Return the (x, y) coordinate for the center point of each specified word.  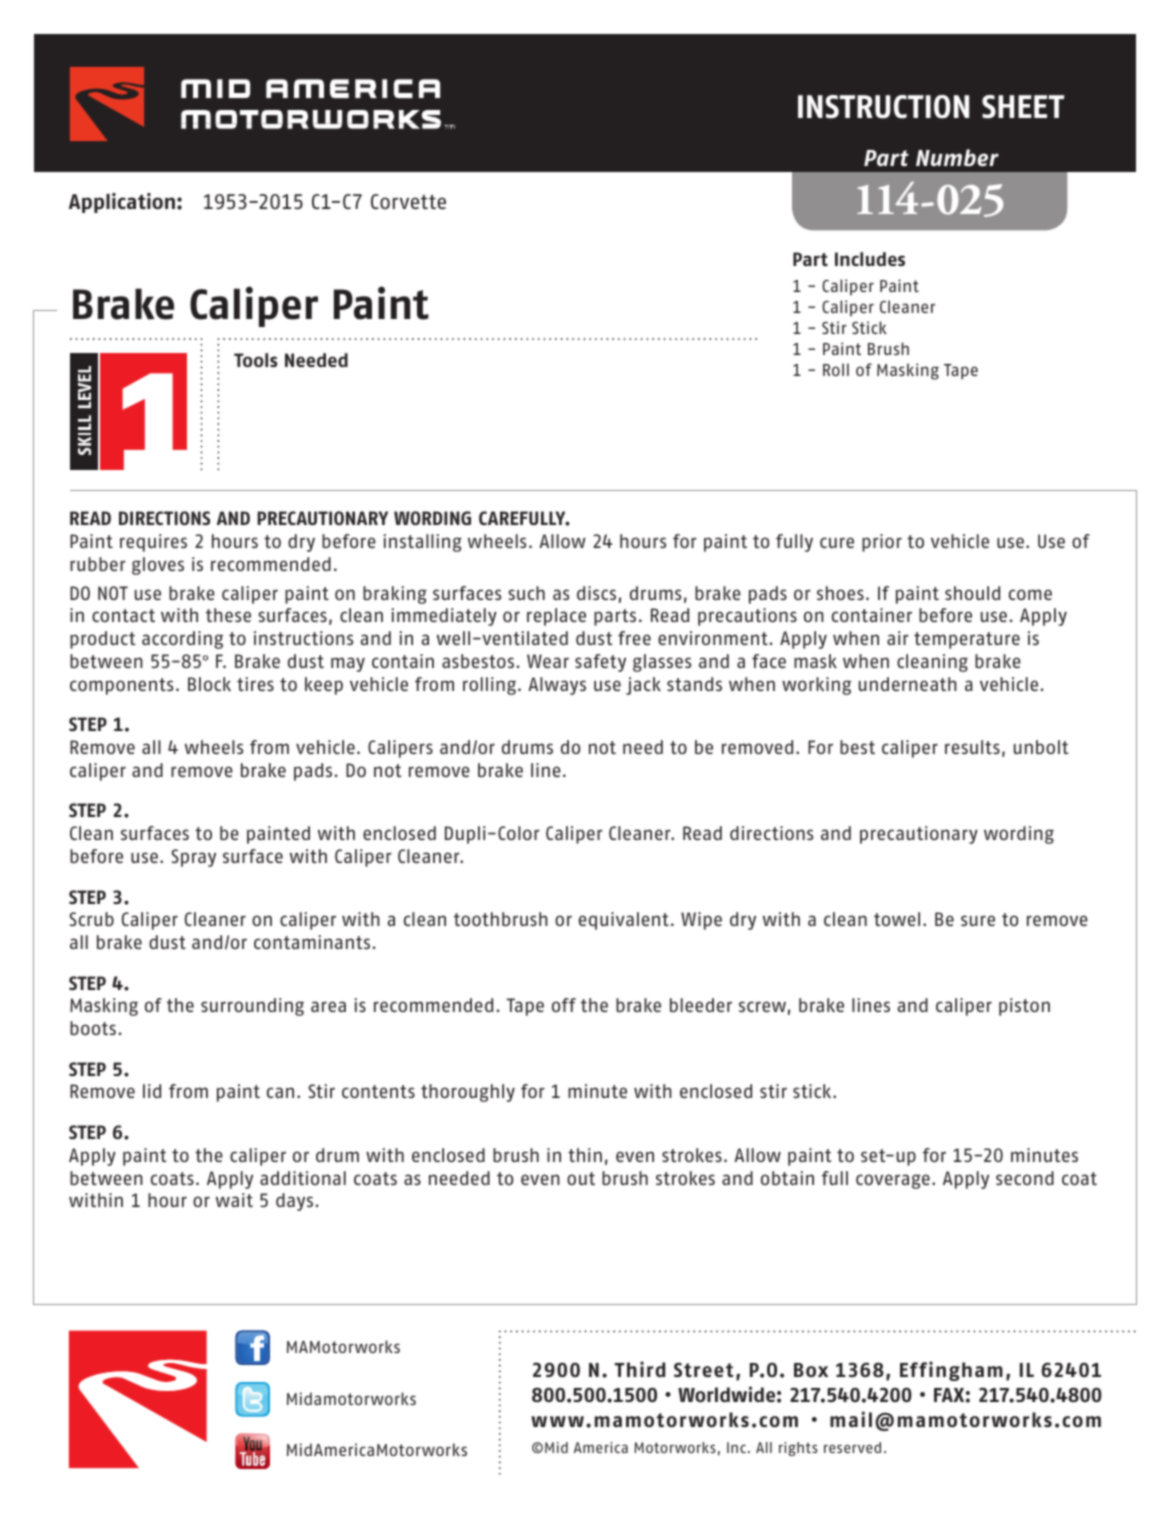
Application (122, 203)
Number (957, 157)
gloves (158, 566)
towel (897, 919)
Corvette (408, 201)
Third (639, 1369)
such (526, 593)
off (564, 1005)
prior (882, 543)
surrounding (252, 1007)
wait (234, 1200)
